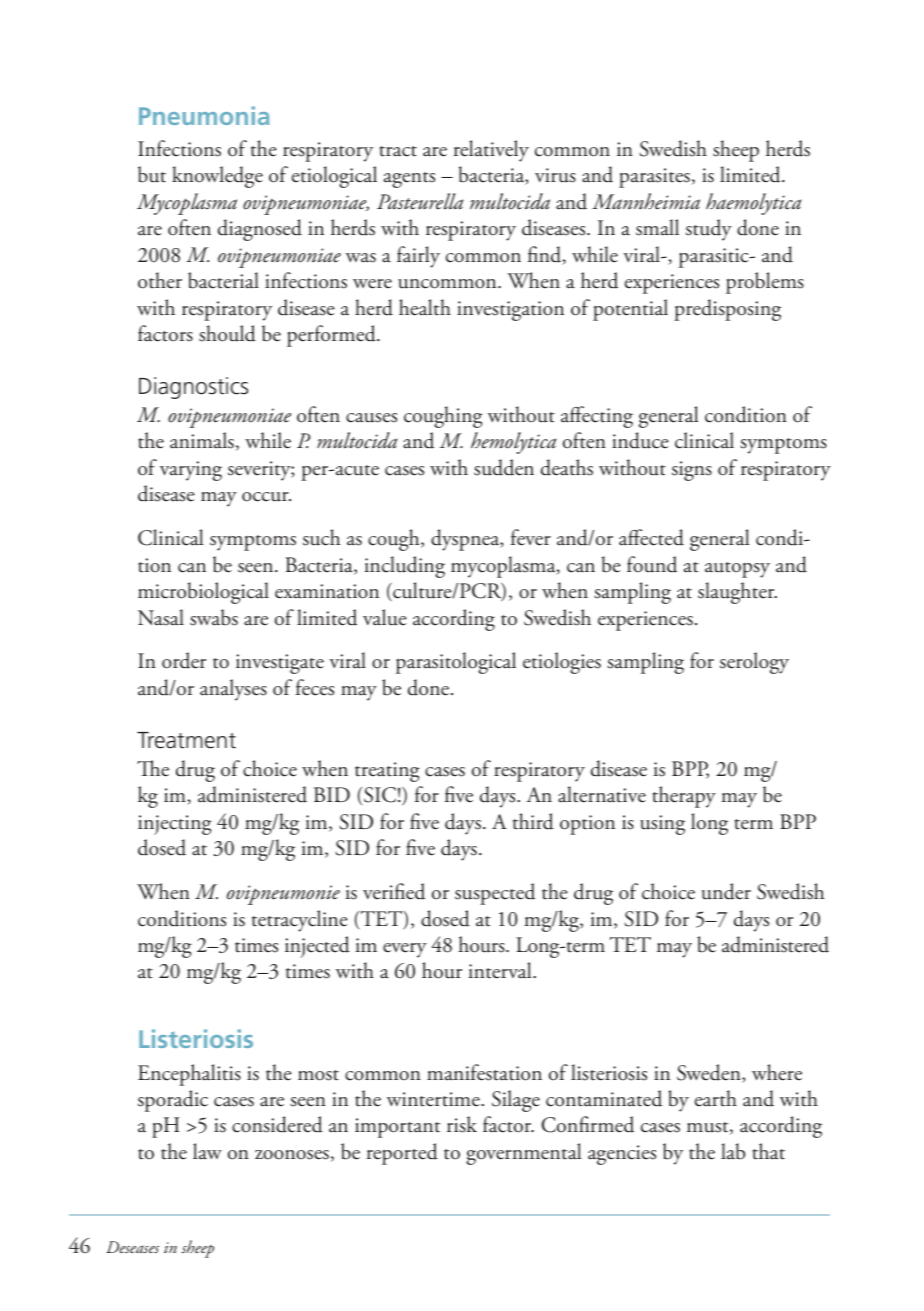  Describe the element at coordinates (203, 593) in the page. I see `microbiological` at that location.
